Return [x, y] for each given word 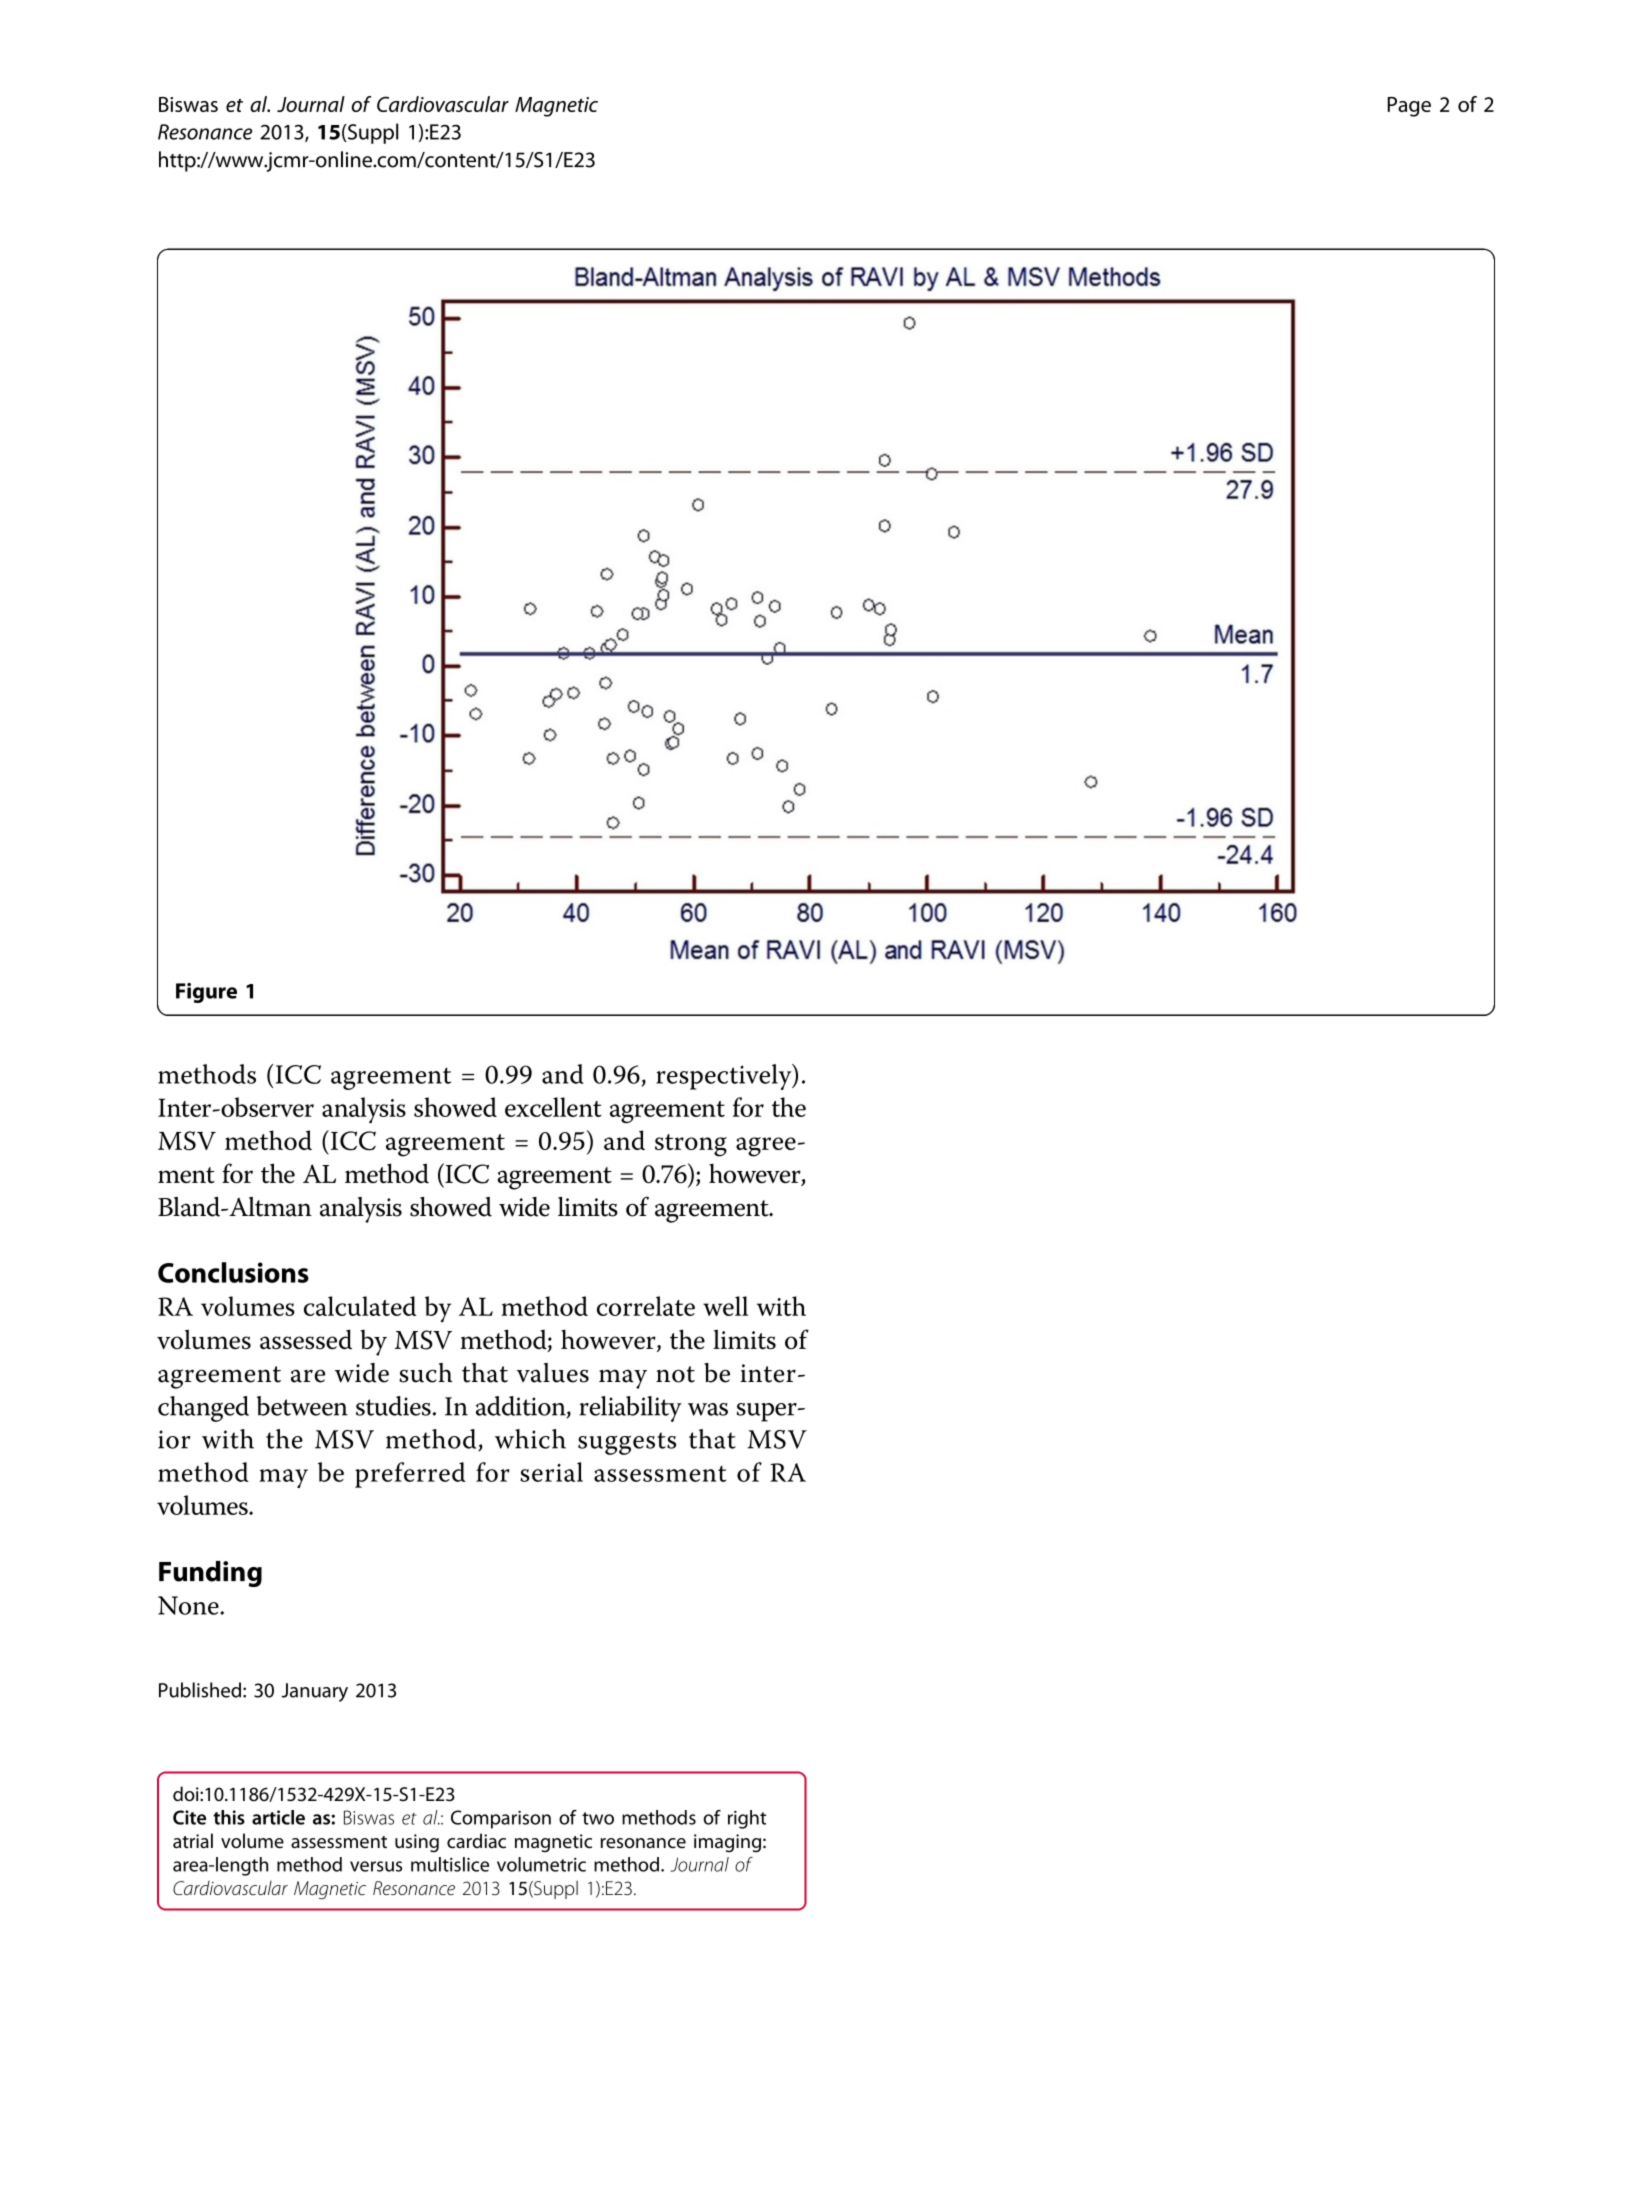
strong [691, 1145]
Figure [206, 993]
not [675, 1374]
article [278, 1817]
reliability [630, 1409]
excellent [553, 1107]
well [725, 1306]
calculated [360, 1306]
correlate [646, 1306]
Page [1409, 107]
